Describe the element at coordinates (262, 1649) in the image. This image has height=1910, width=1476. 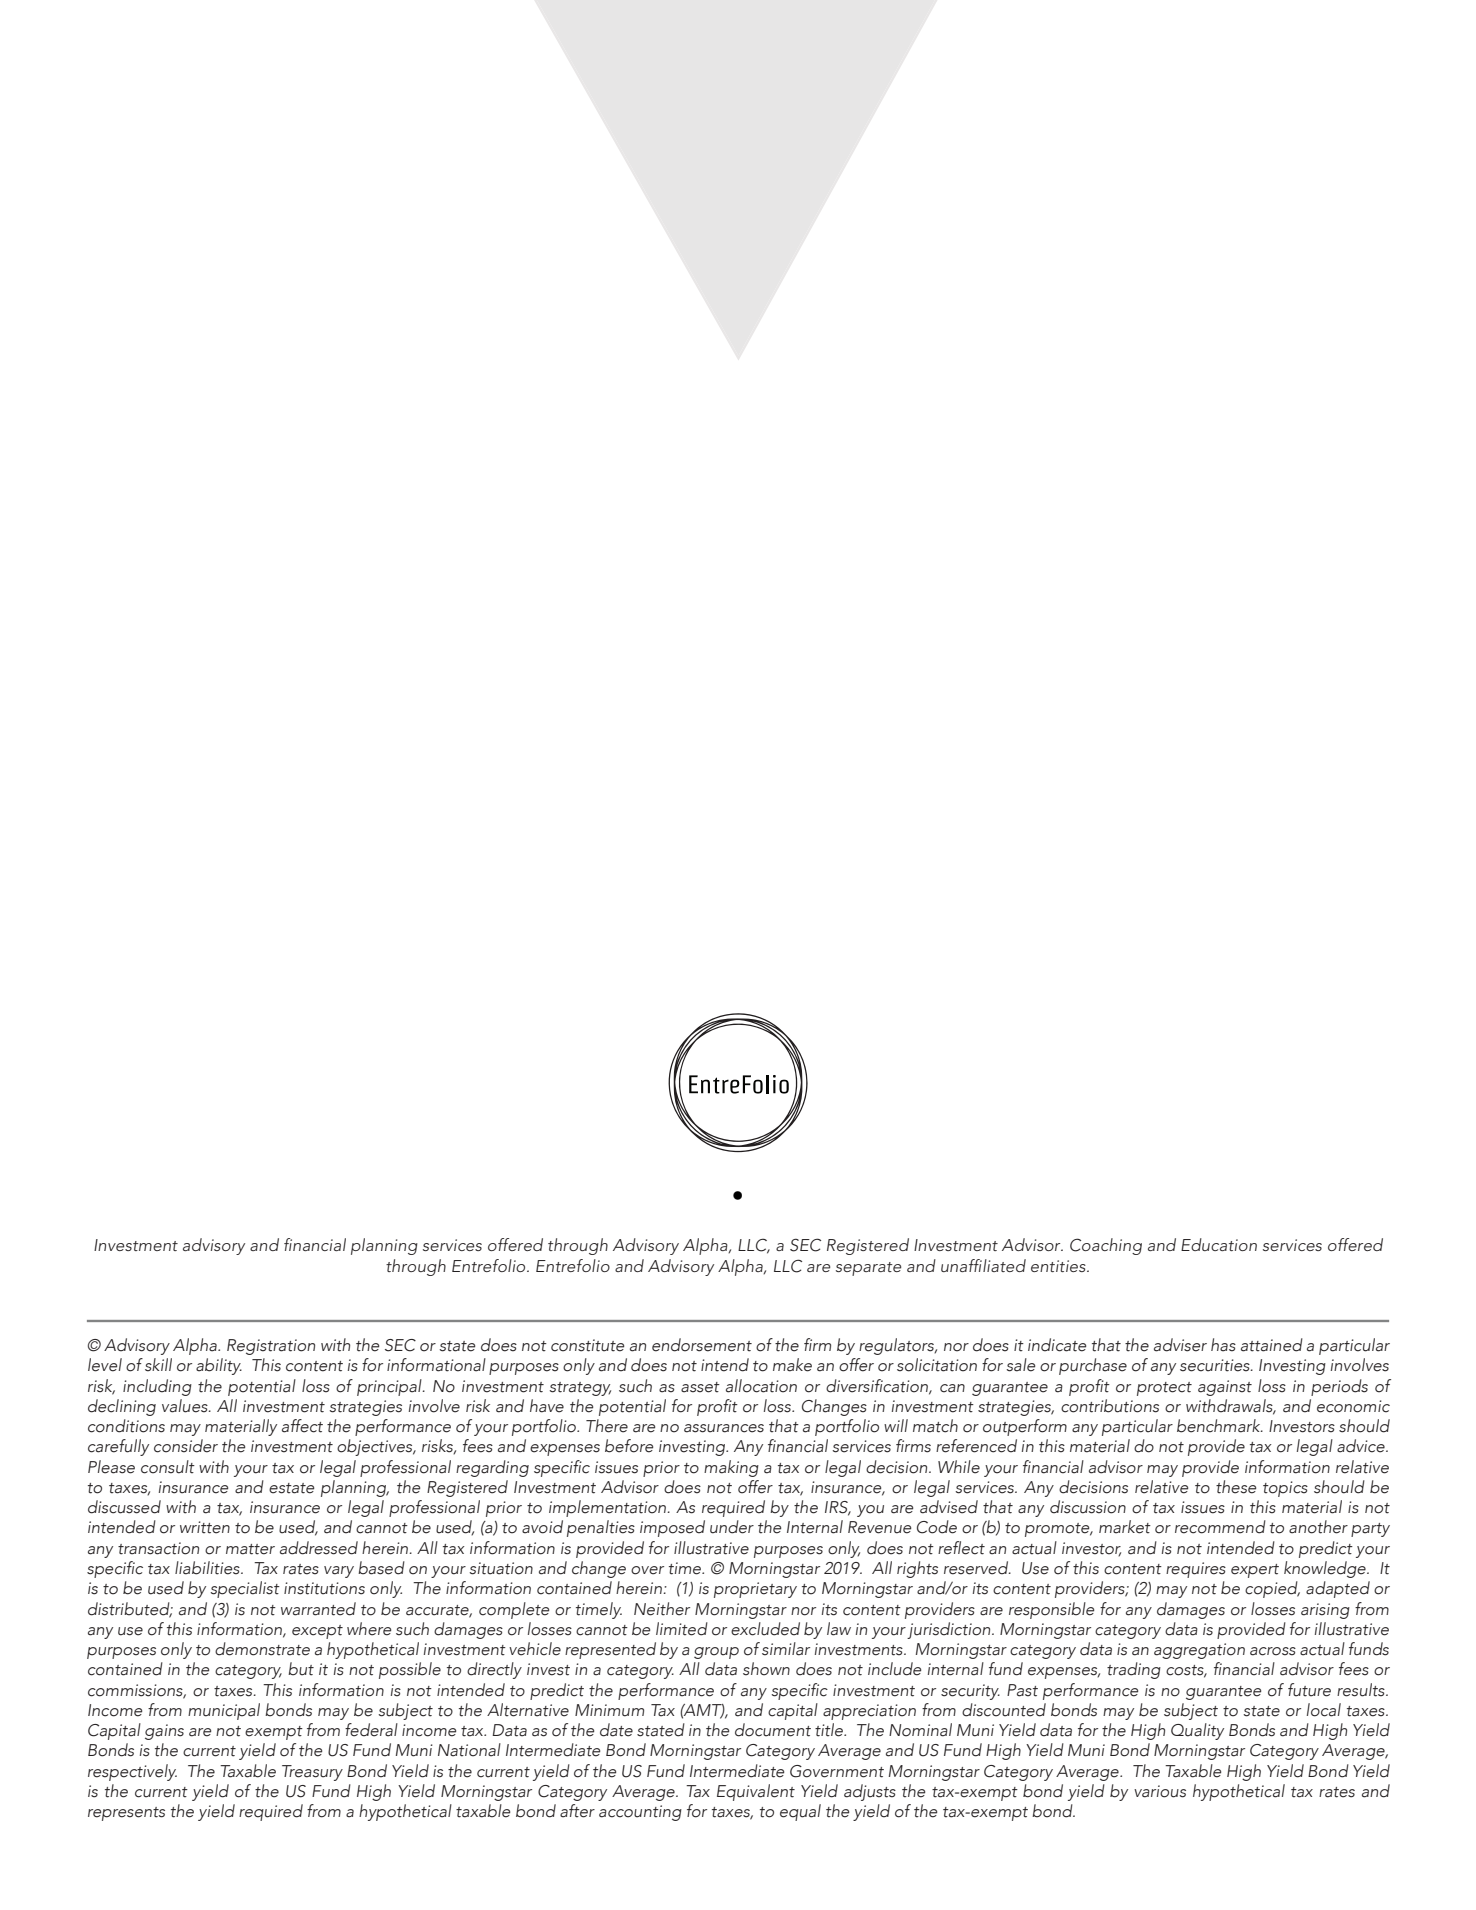
I see `demonstrate` at that location.
